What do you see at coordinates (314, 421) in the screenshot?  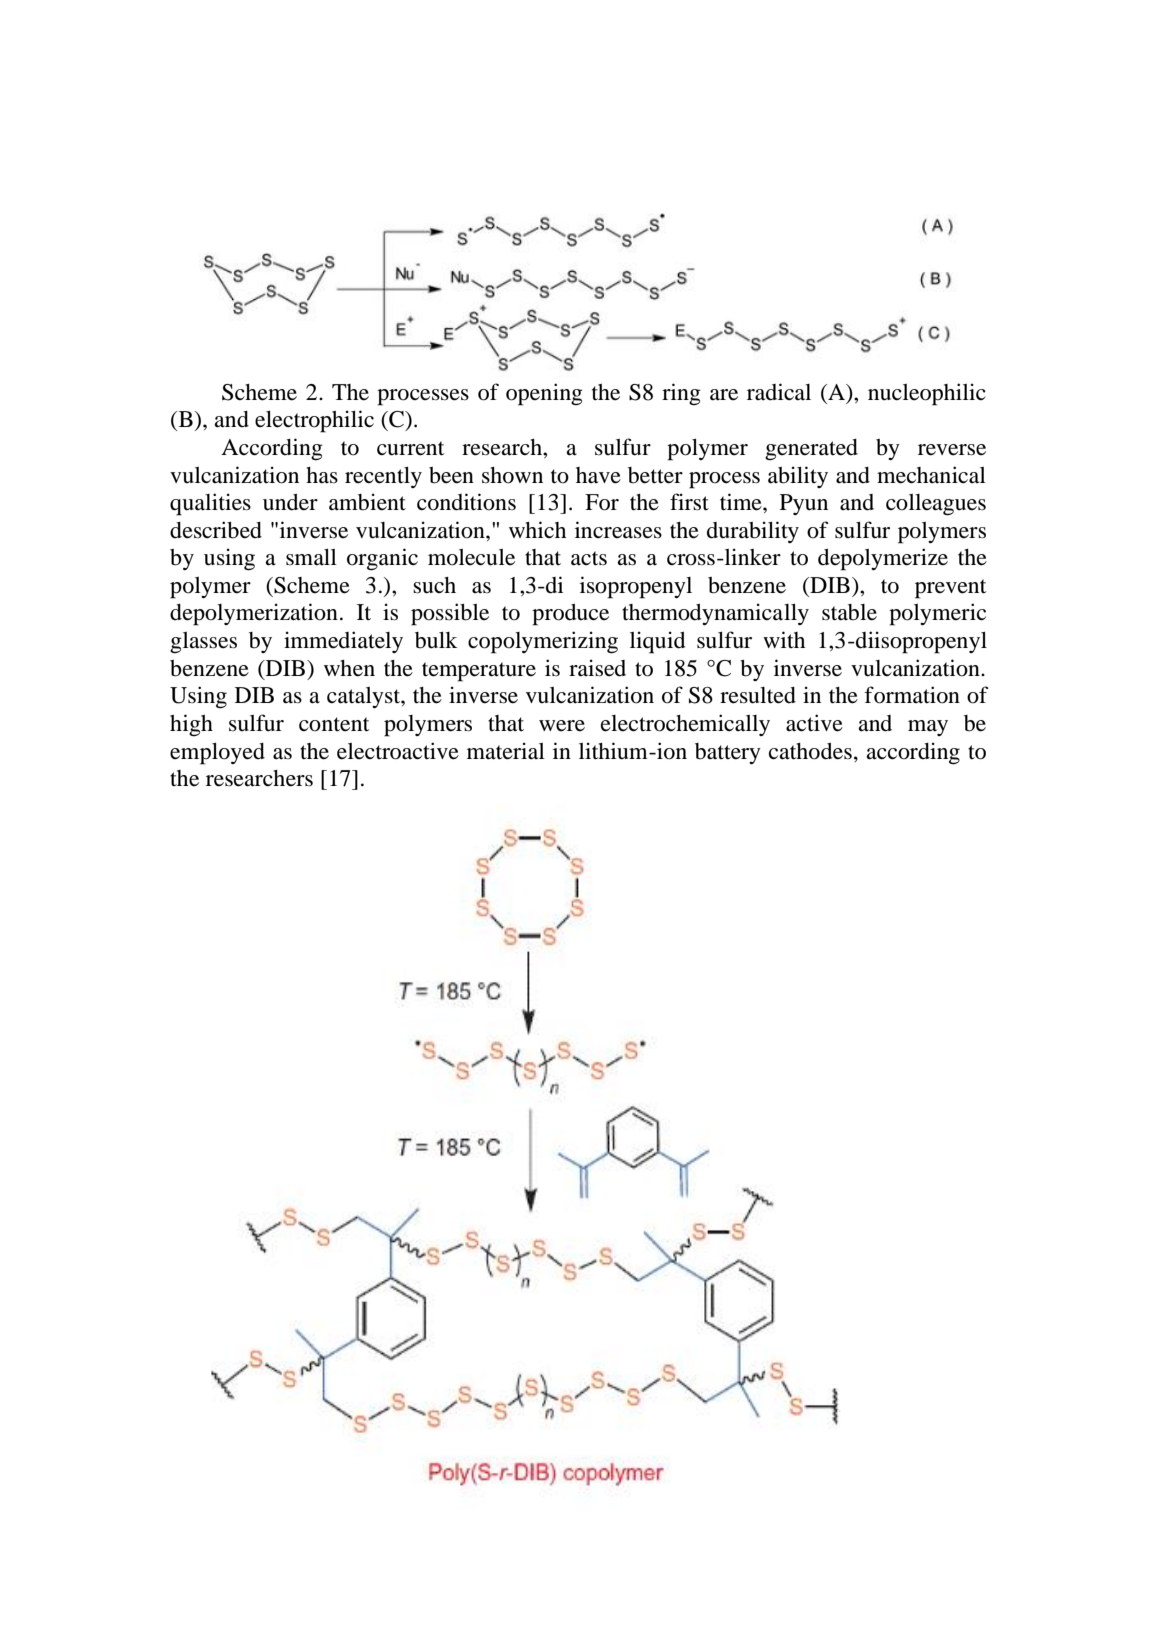 I see `electrophilic` at bounding box center [314, 421].
